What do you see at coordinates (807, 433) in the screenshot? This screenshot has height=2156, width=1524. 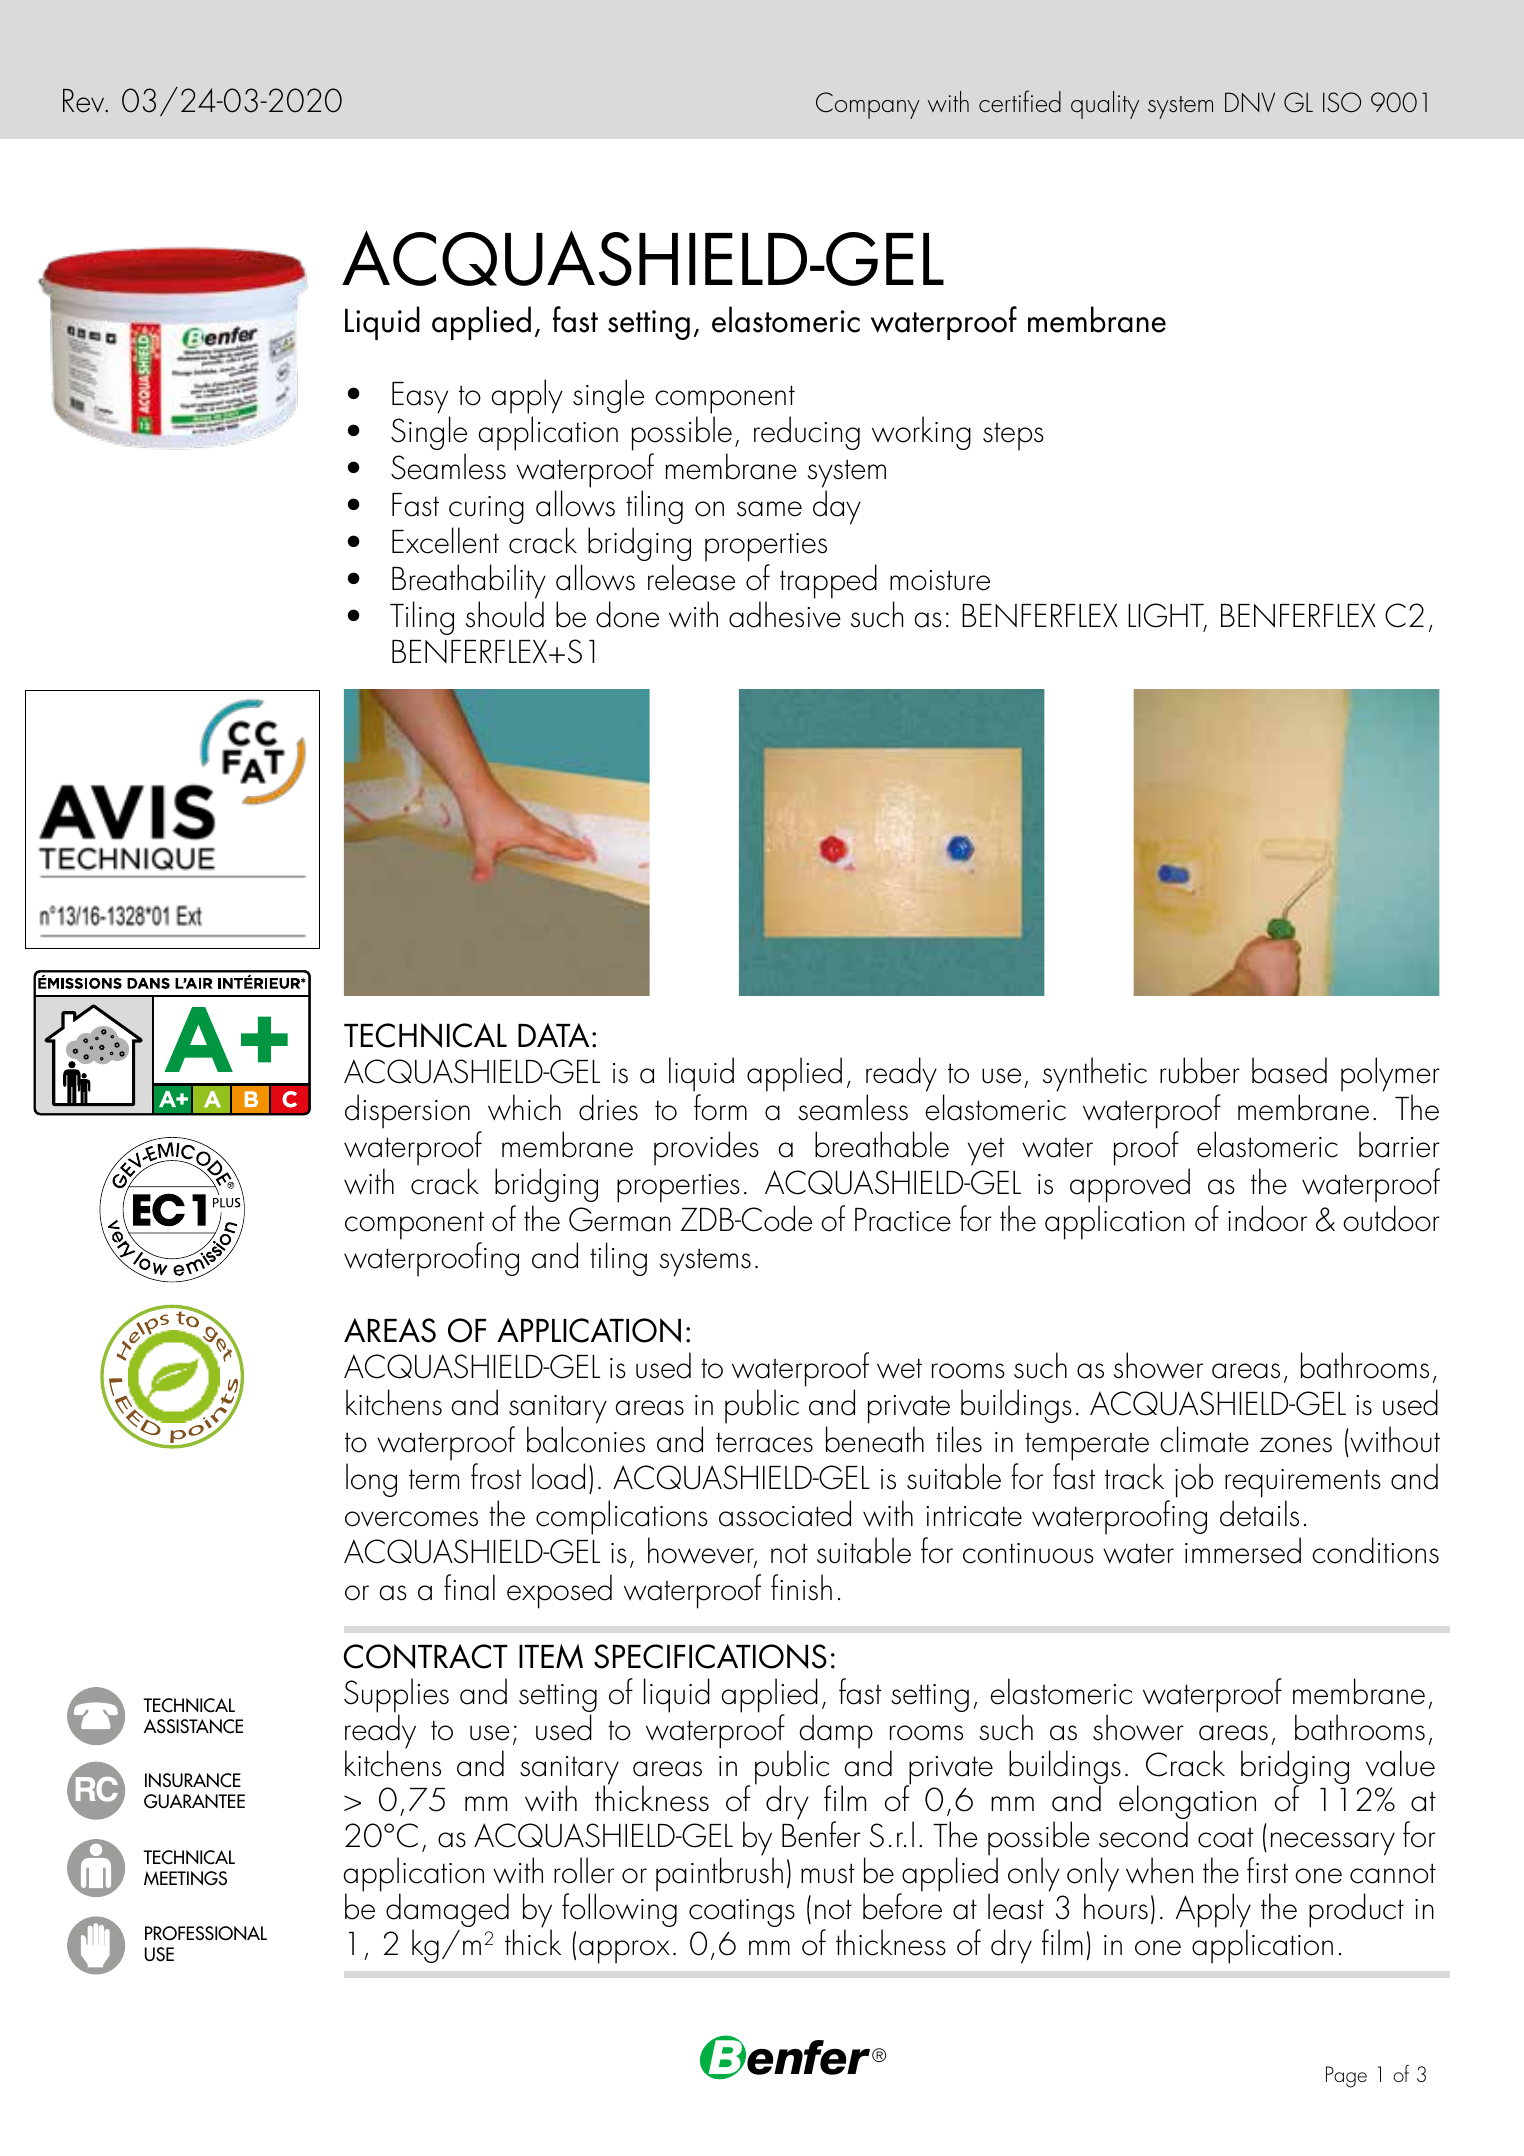 I see `reducing` at bounding box center [807, 433].
